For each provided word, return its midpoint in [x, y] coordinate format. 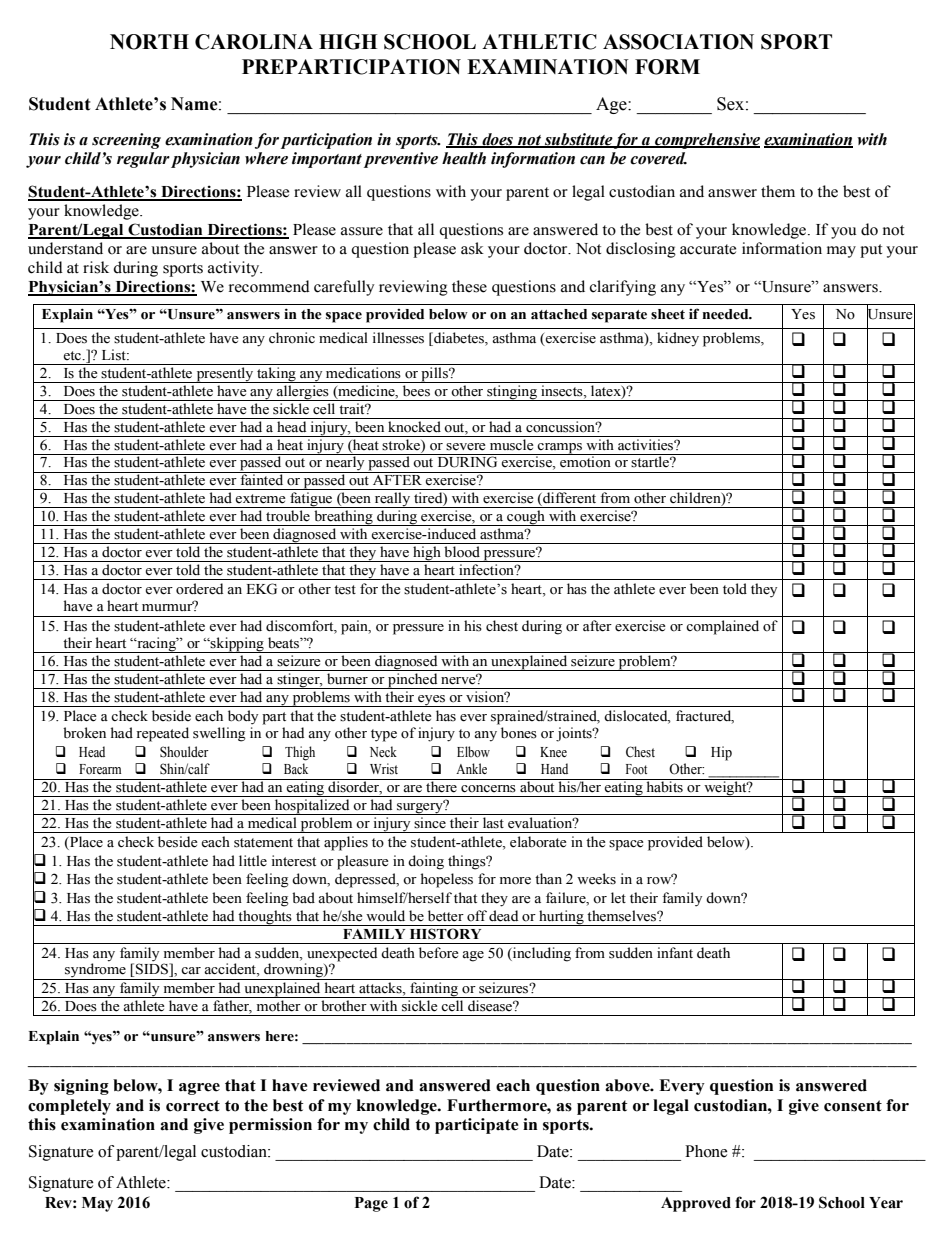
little [253, 861]
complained [722, 627]
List [115, 355]
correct [193, 1106]
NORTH [149, 42]
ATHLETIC [539, 42]
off [477, 916]
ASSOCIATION [678, 42]
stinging [512, 393]
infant [675, 952]
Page [371, 1204]
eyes [431, 701]
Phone [706, 1151]
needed [726, 314]
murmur [168, 606]
